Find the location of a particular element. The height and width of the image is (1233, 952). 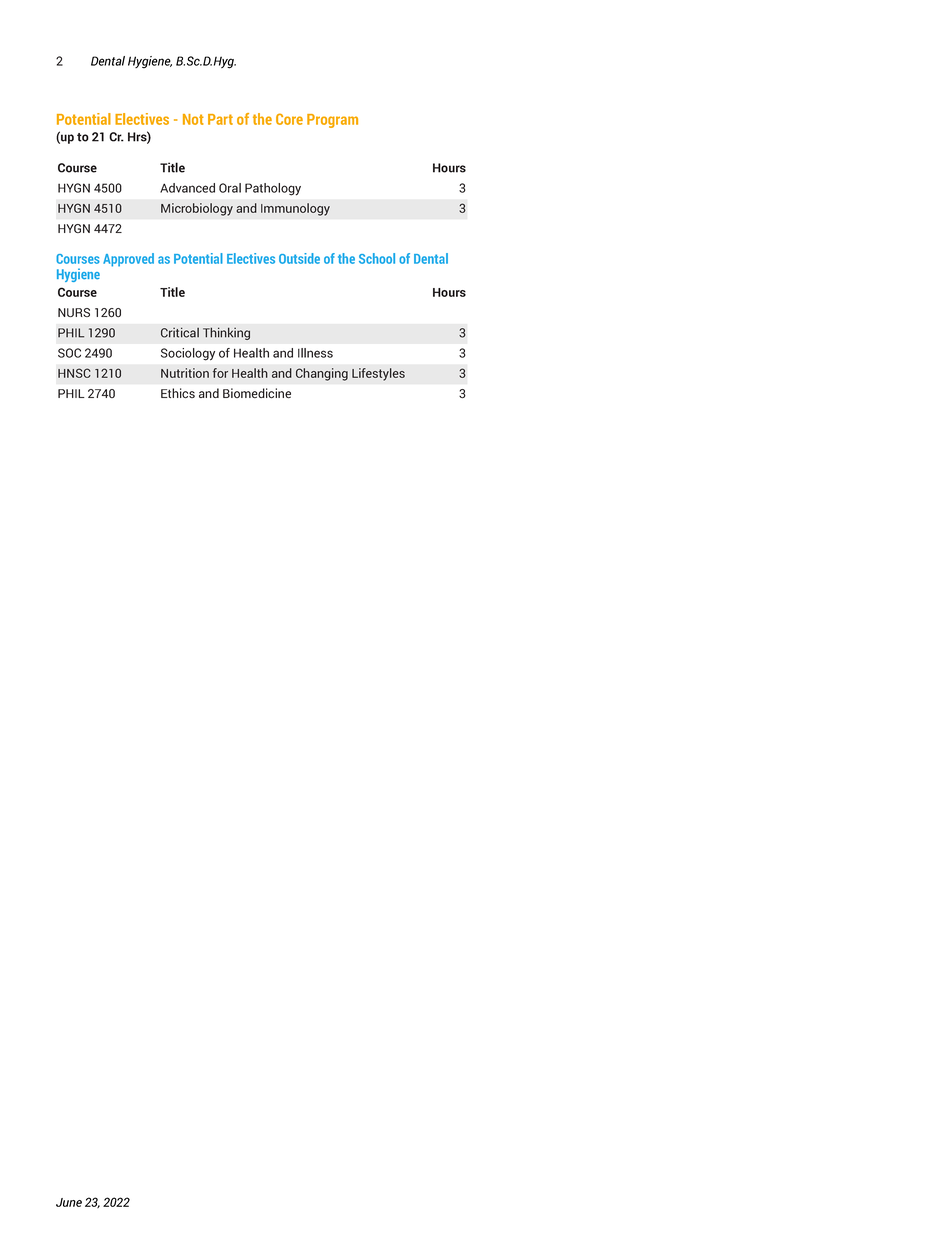

Program is located at coordinates (332, 121).
